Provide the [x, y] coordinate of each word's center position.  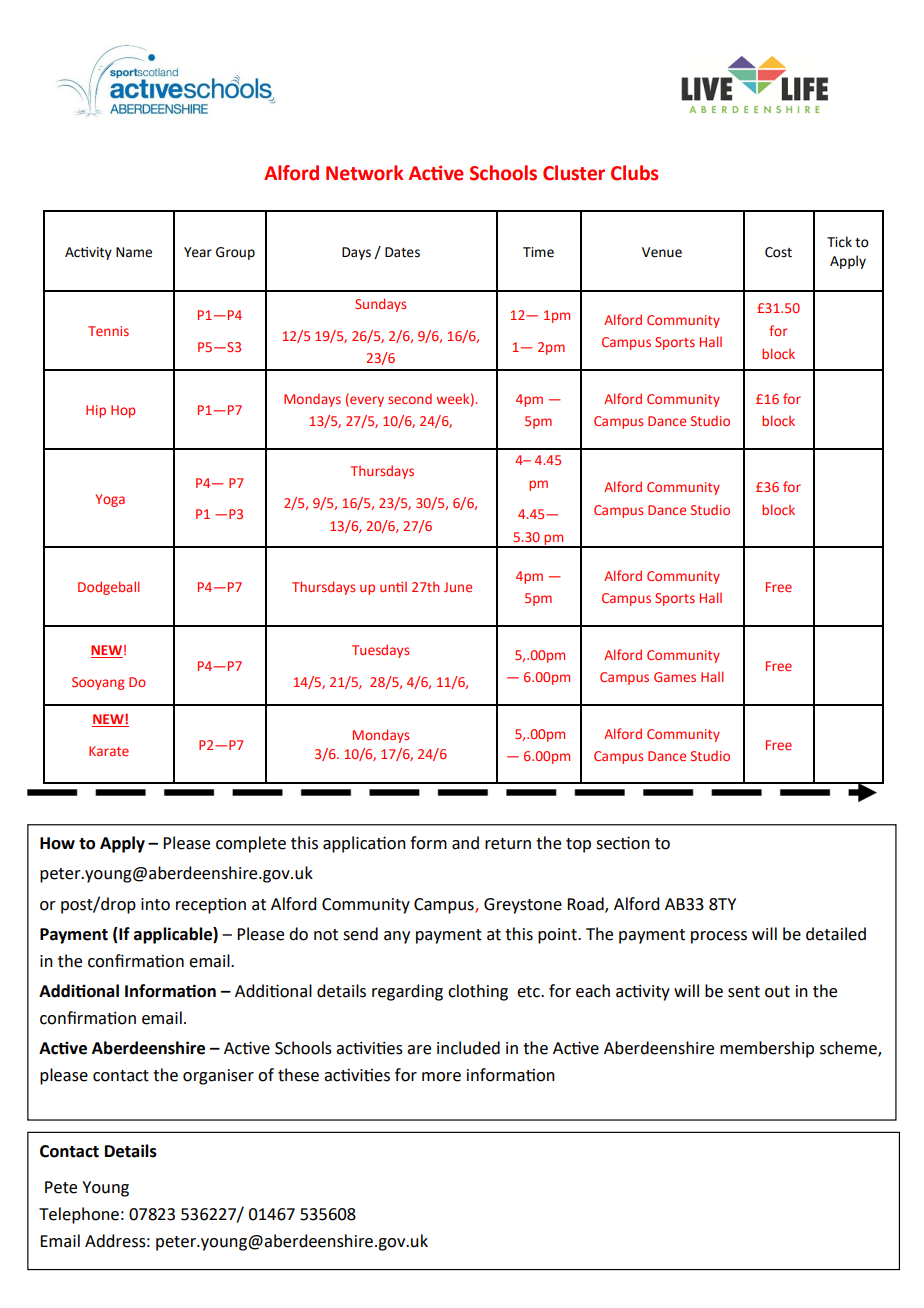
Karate [109, 751]
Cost [778, 252]
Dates [402, 252]
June [458, 587]
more [441, 1077]
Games [675, 677]
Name [134, 252]
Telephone [79, 1215]
